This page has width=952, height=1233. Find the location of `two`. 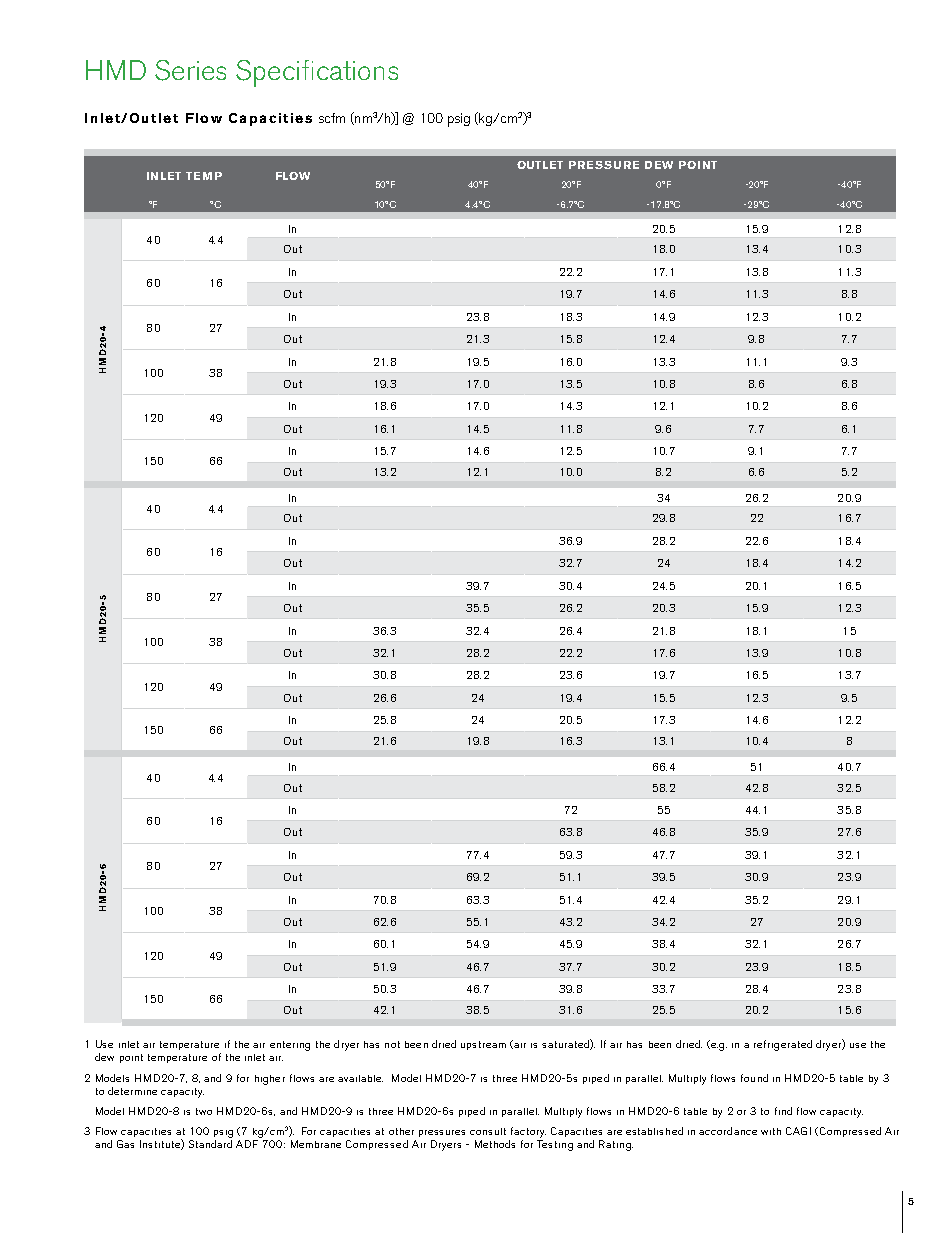

two is located at coordinates (204, 1111).
